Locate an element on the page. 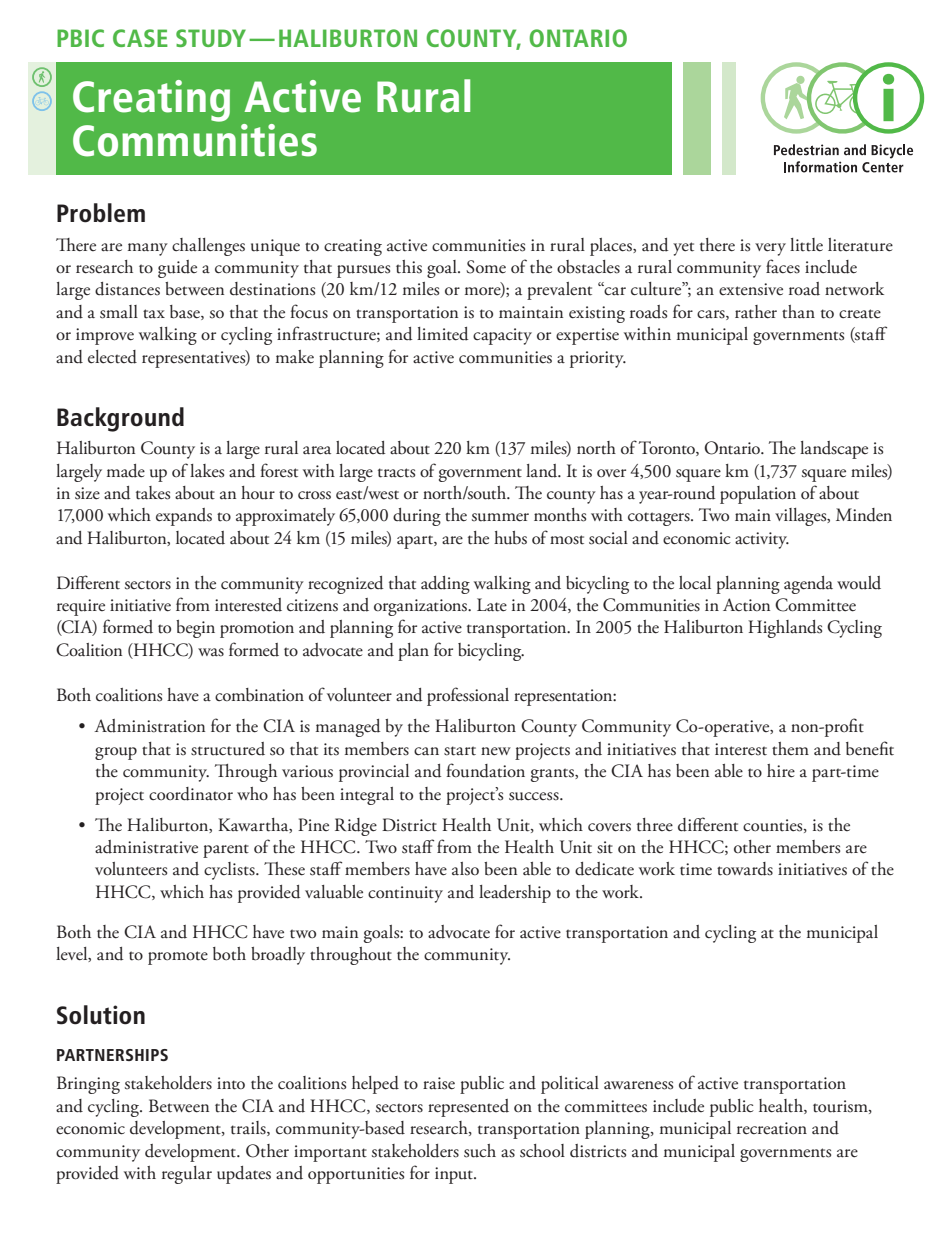 The width and height of the page is (952, 1233). guide is located at coordinates (177, 269).
